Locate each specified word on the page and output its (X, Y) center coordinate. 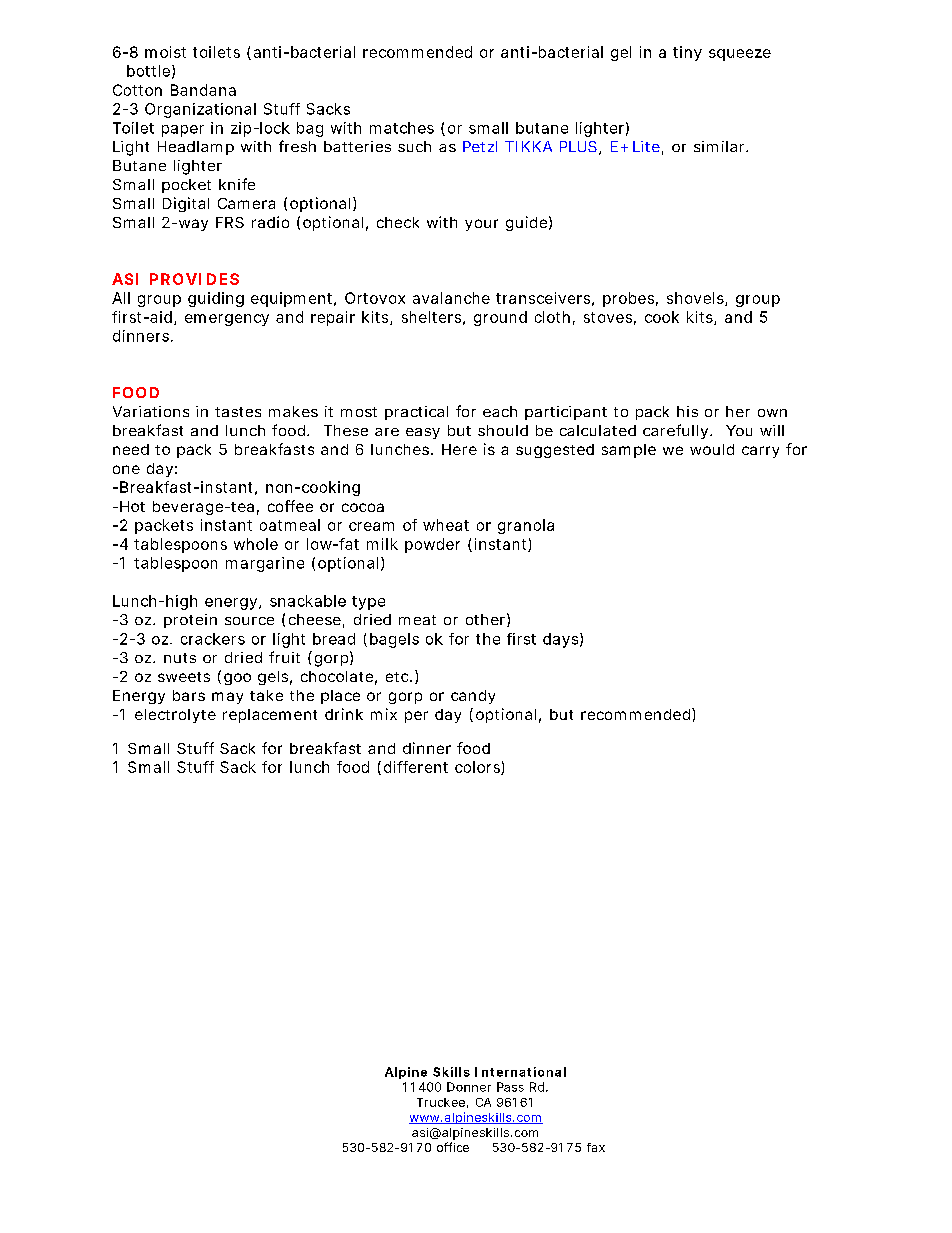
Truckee (441, 1102)
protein (190, 621)
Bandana (203, 90)
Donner (469, 1087)
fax (596, 1147)
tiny (687, 53)
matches (402, 128)
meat (417, 620)
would (712, 449)
